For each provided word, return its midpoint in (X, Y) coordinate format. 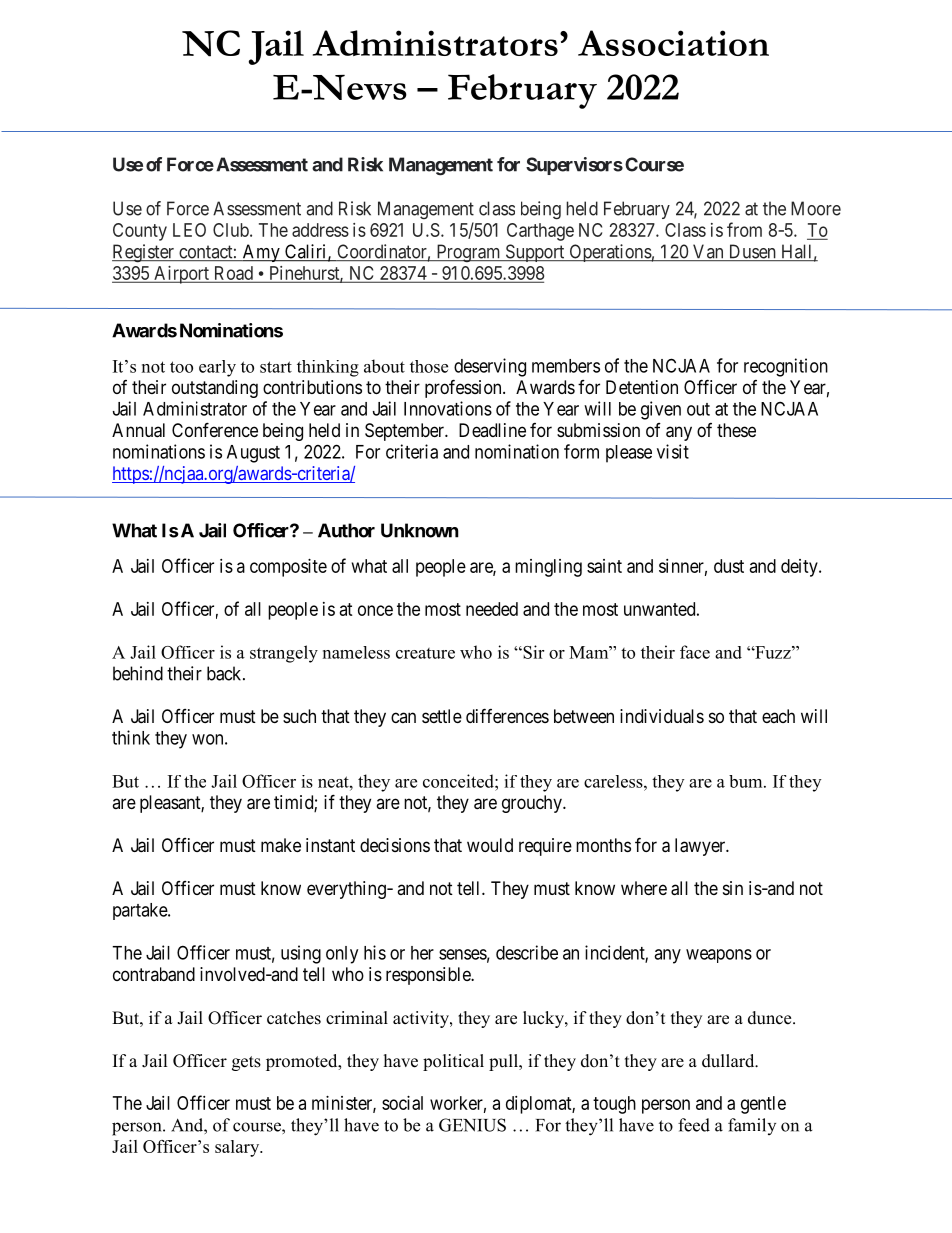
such (299, 716)
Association (673, 43)
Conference (215, 429)
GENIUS (472, 1125)
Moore (816, 208)
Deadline (492, 430)
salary (238, 1148)
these (736, 430)
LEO (189, 230)
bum (747, 781)
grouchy (533, 804)
